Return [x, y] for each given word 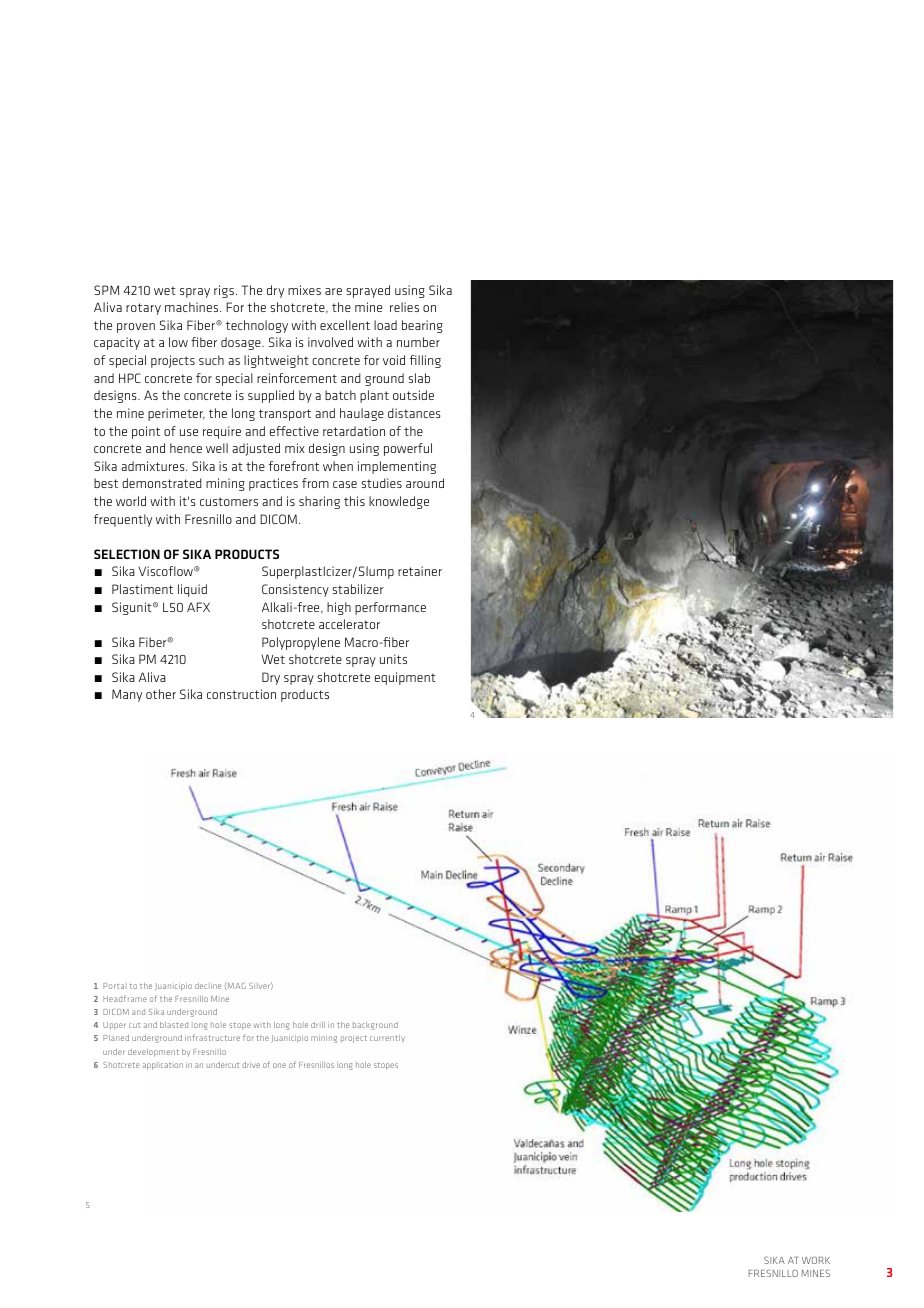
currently [387, 1039]
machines [193, 307]
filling [425, 361]
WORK [816, 1260]
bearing [422, 326]
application [163, 1066]
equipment [405, 678]
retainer [420, 571]
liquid [192, 590]
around [425, 483]
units [393, 659]
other [161, 694]
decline [208, 986]
